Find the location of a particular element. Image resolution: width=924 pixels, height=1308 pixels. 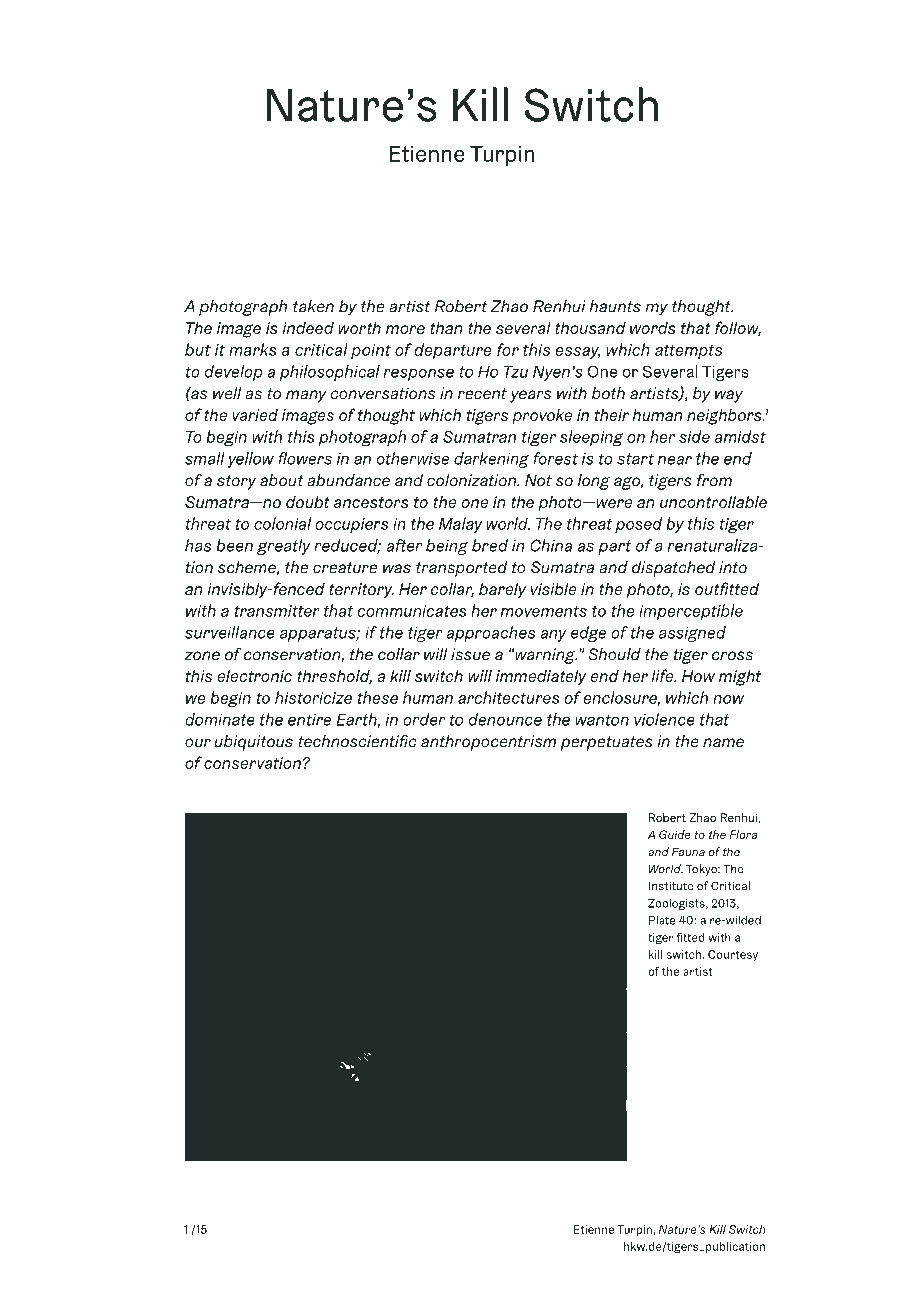

anthropocentrism is located at coordinates (488, 743).
